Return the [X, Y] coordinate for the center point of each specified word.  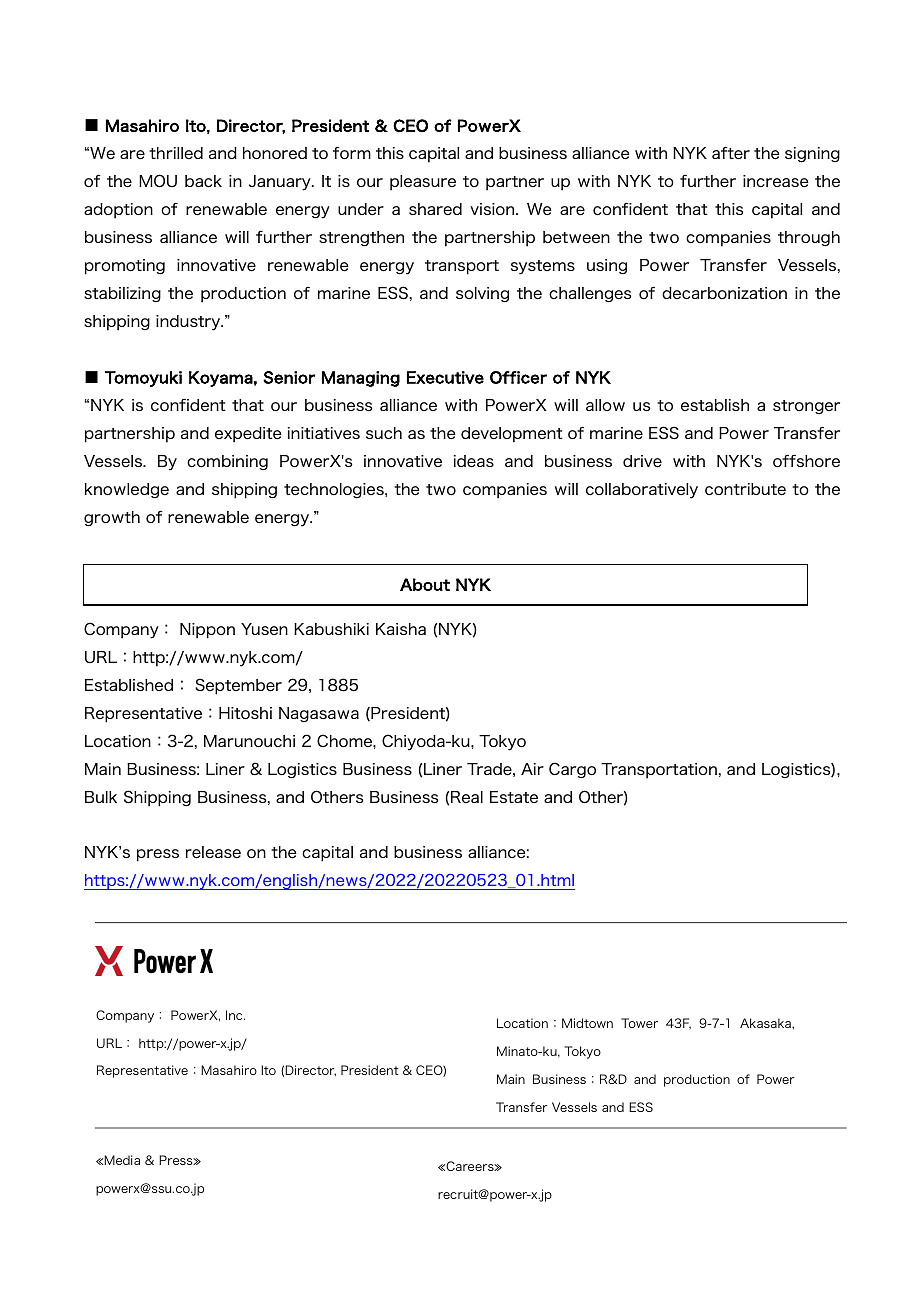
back [203, 181]
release [213, 852]
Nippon [207, 631]
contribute [745, 489]
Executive [445, 377]
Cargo [572, 770]
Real [467, 797]
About [425, 584]
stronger [806, 407]
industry [189, 323]
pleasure [423, 183]
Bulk [101, 797]
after [731, 153]
